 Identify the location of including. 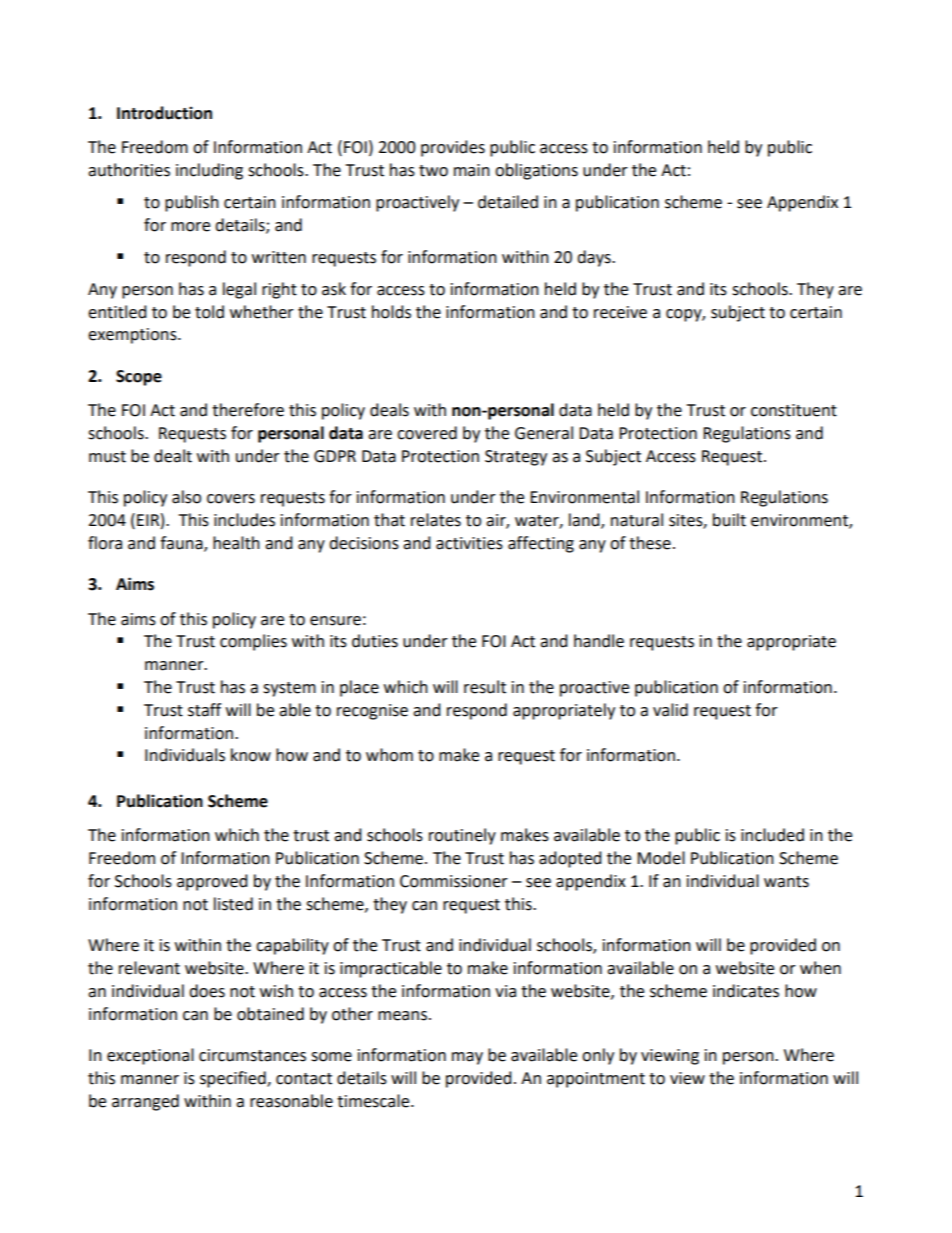
(209, 171).
